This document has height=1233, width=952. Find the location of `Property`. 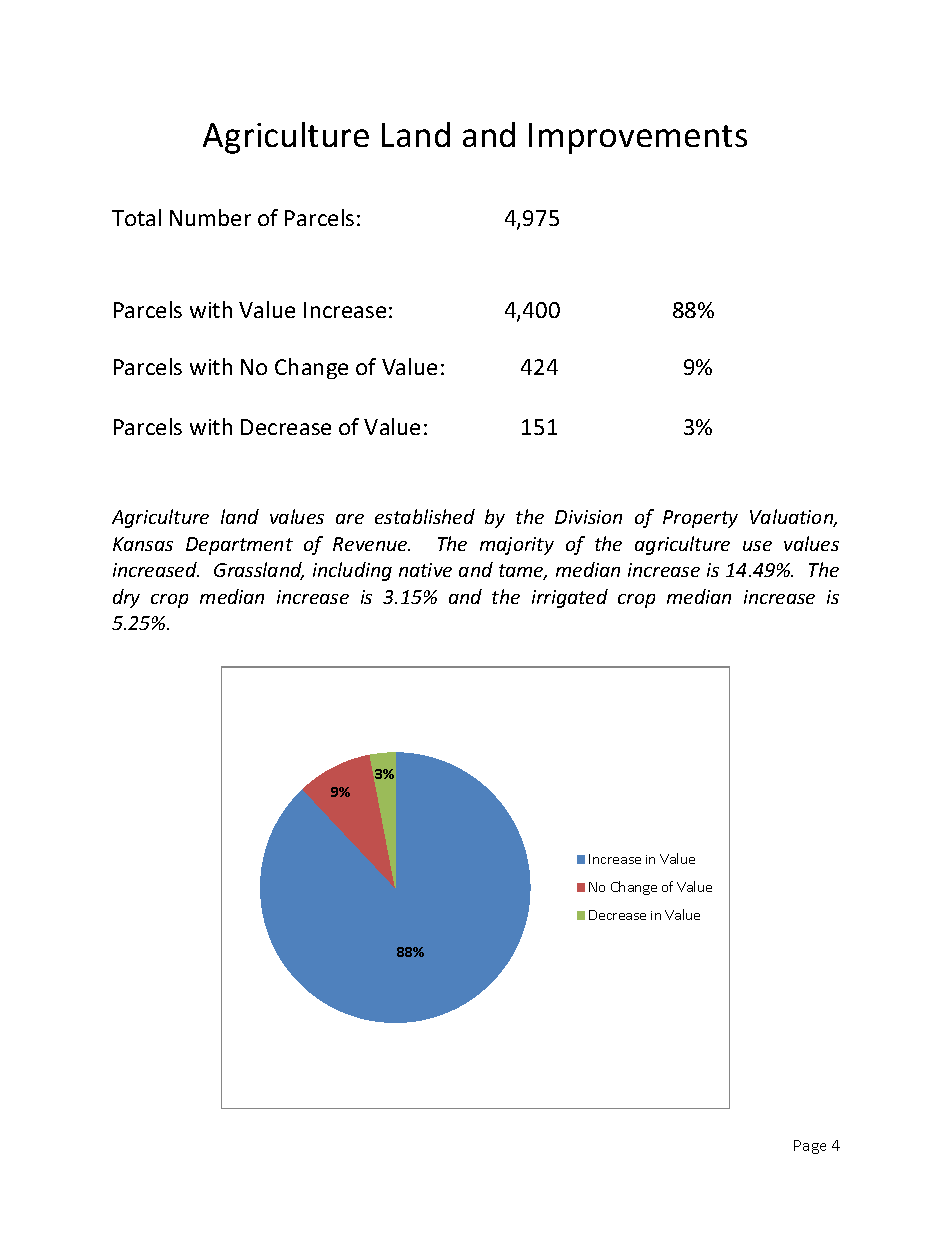

Property is located at coordinates (700, 519).
